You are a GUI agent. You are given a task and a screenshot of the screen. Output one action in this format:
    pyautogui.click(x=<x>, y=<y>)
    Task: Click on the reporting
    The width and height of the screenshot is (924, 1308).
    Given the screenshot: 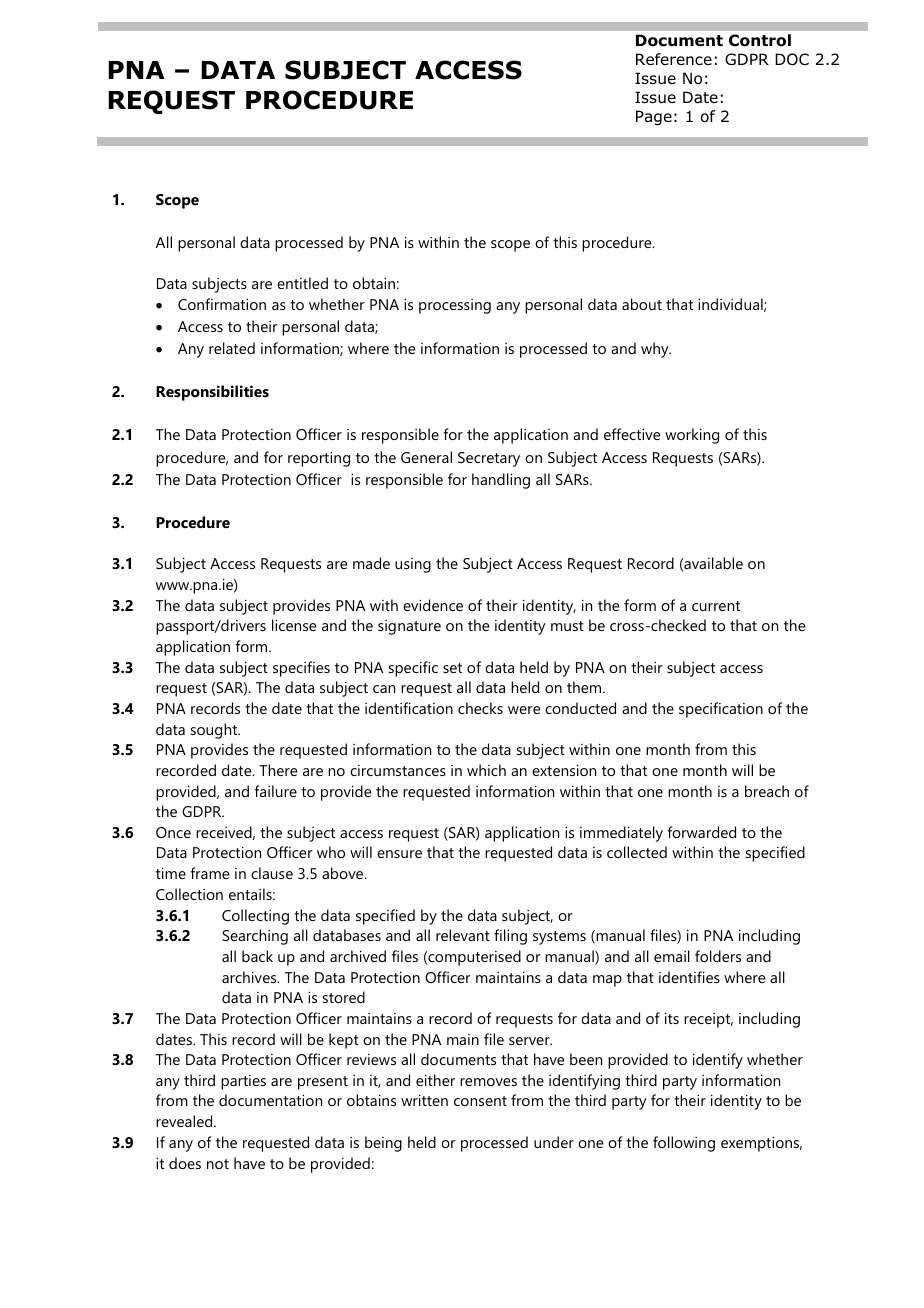 What is the action you would take?
    pyautogui.click(x=319, y=459)
